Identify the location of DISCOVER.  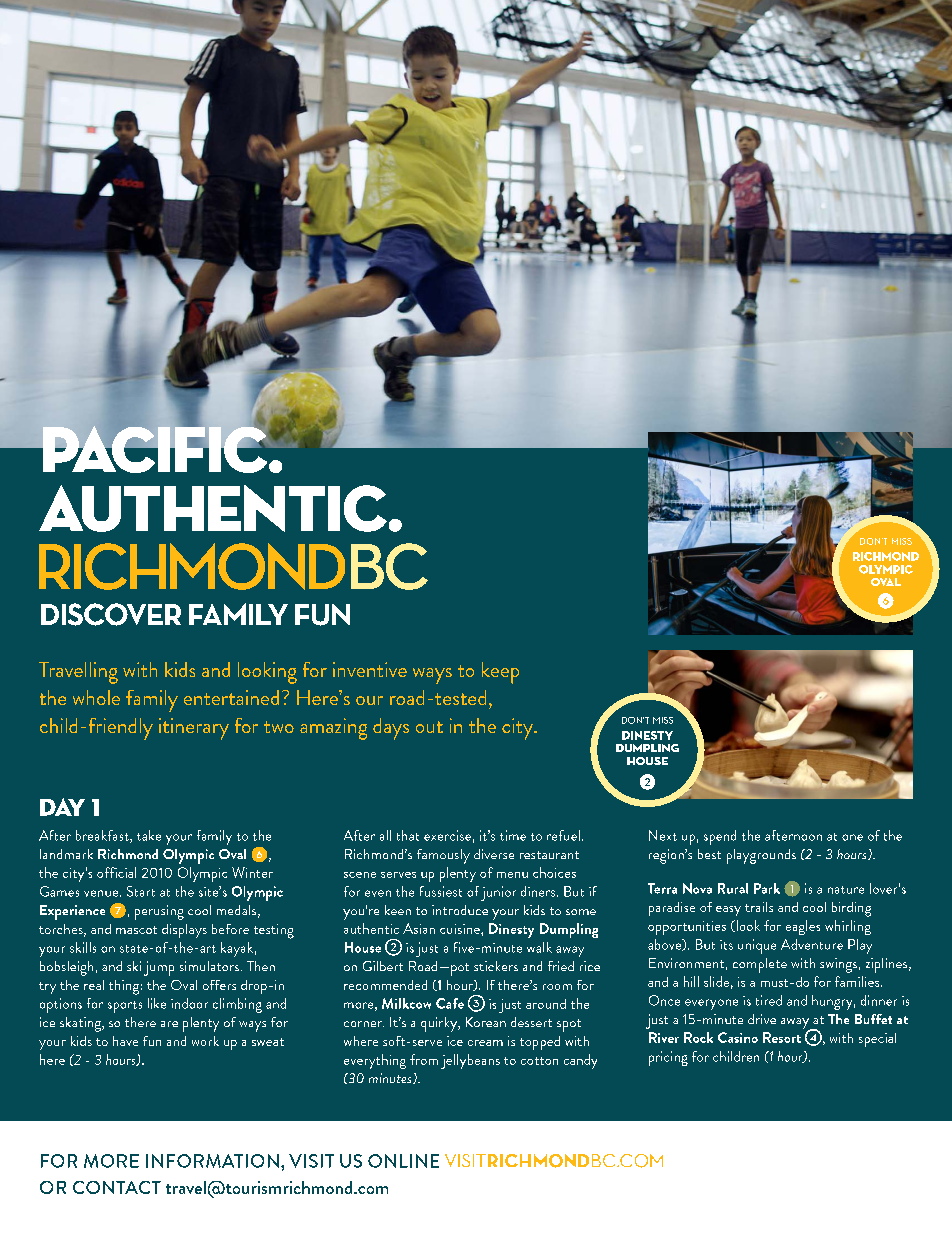
(111, 614).
